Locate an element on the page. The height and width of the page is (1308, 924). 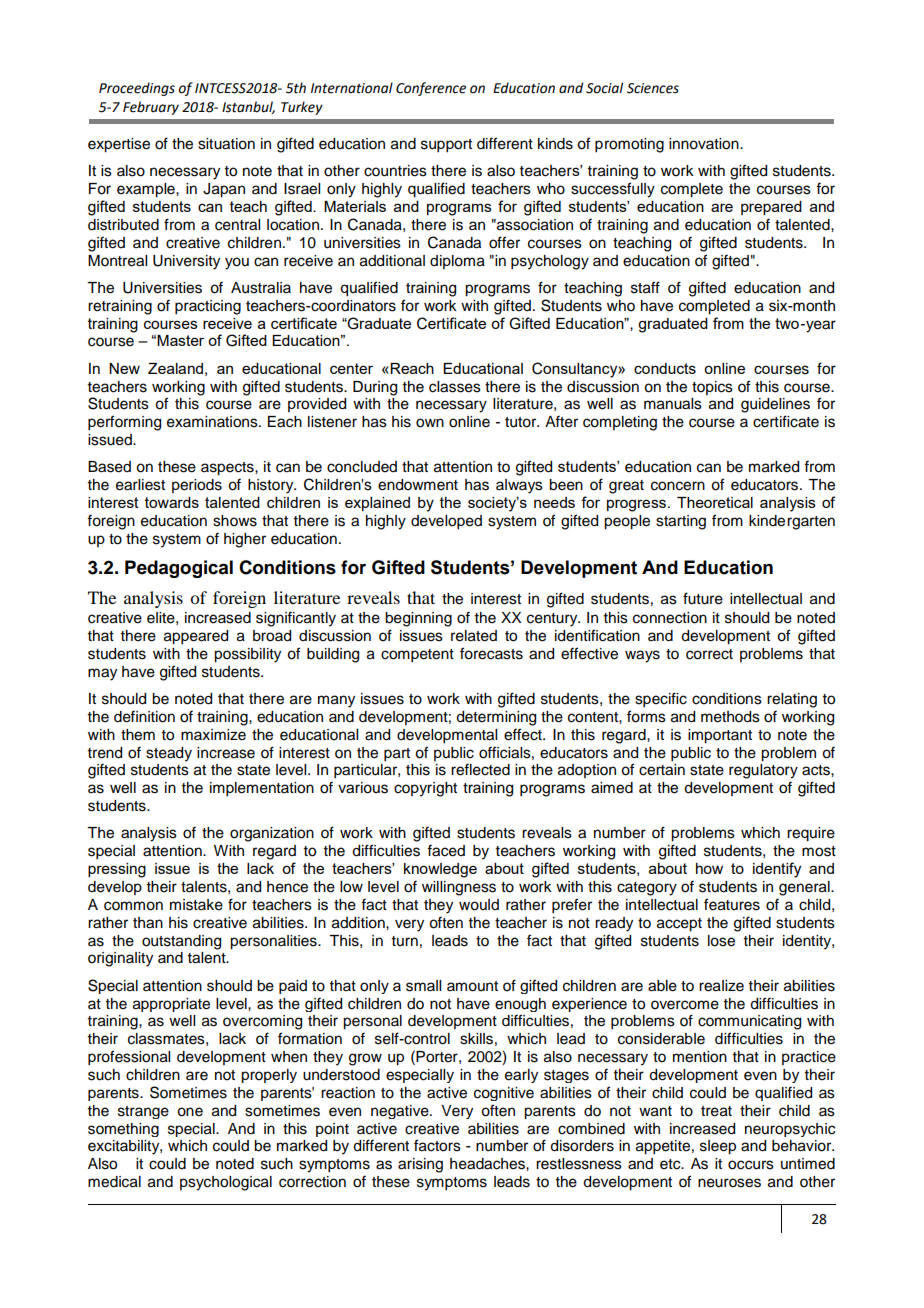
Theoretical is located at coordinates (715, 502).
